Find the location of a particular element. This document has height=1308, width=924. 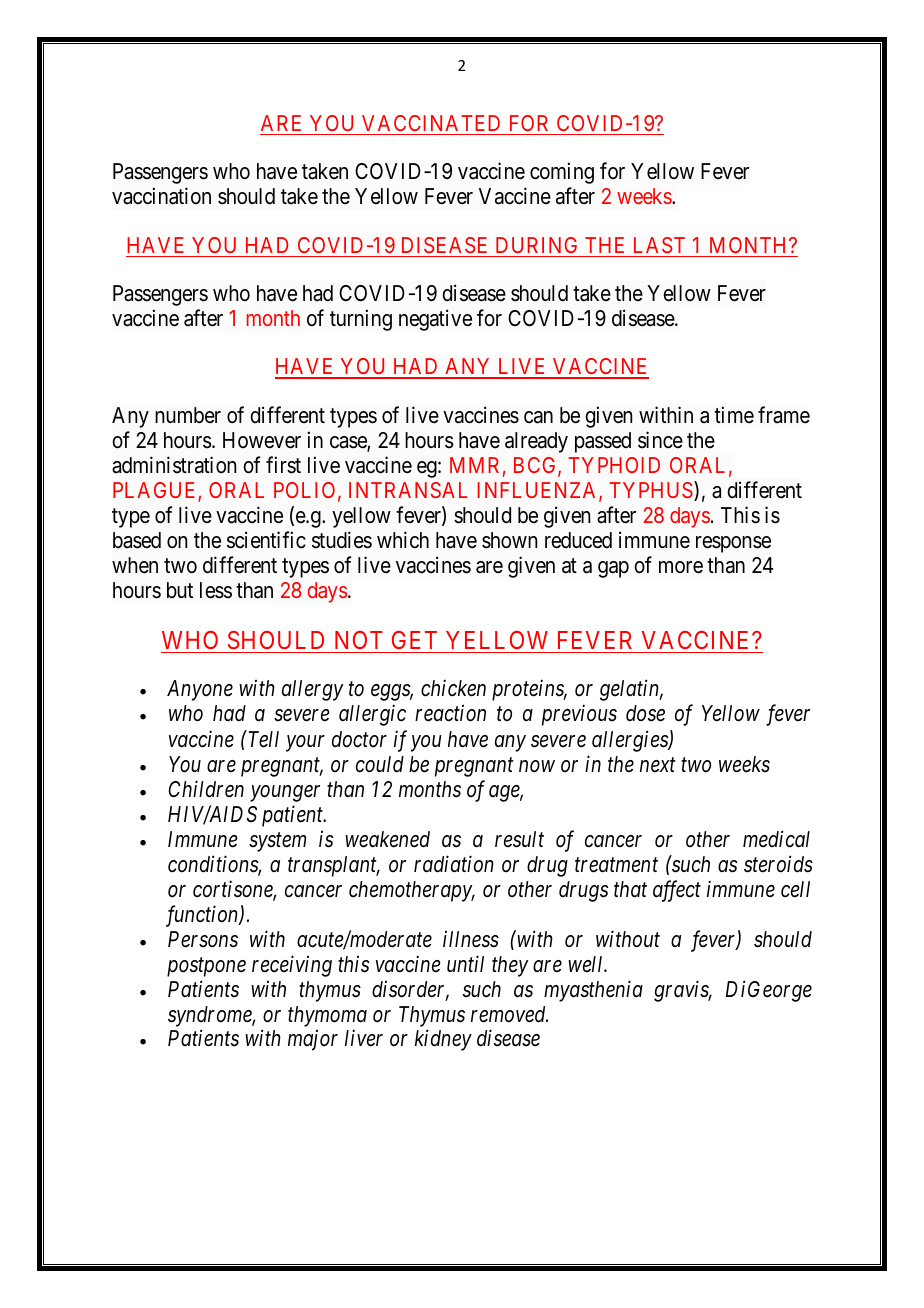

less is located at coordinates (216, 590).
